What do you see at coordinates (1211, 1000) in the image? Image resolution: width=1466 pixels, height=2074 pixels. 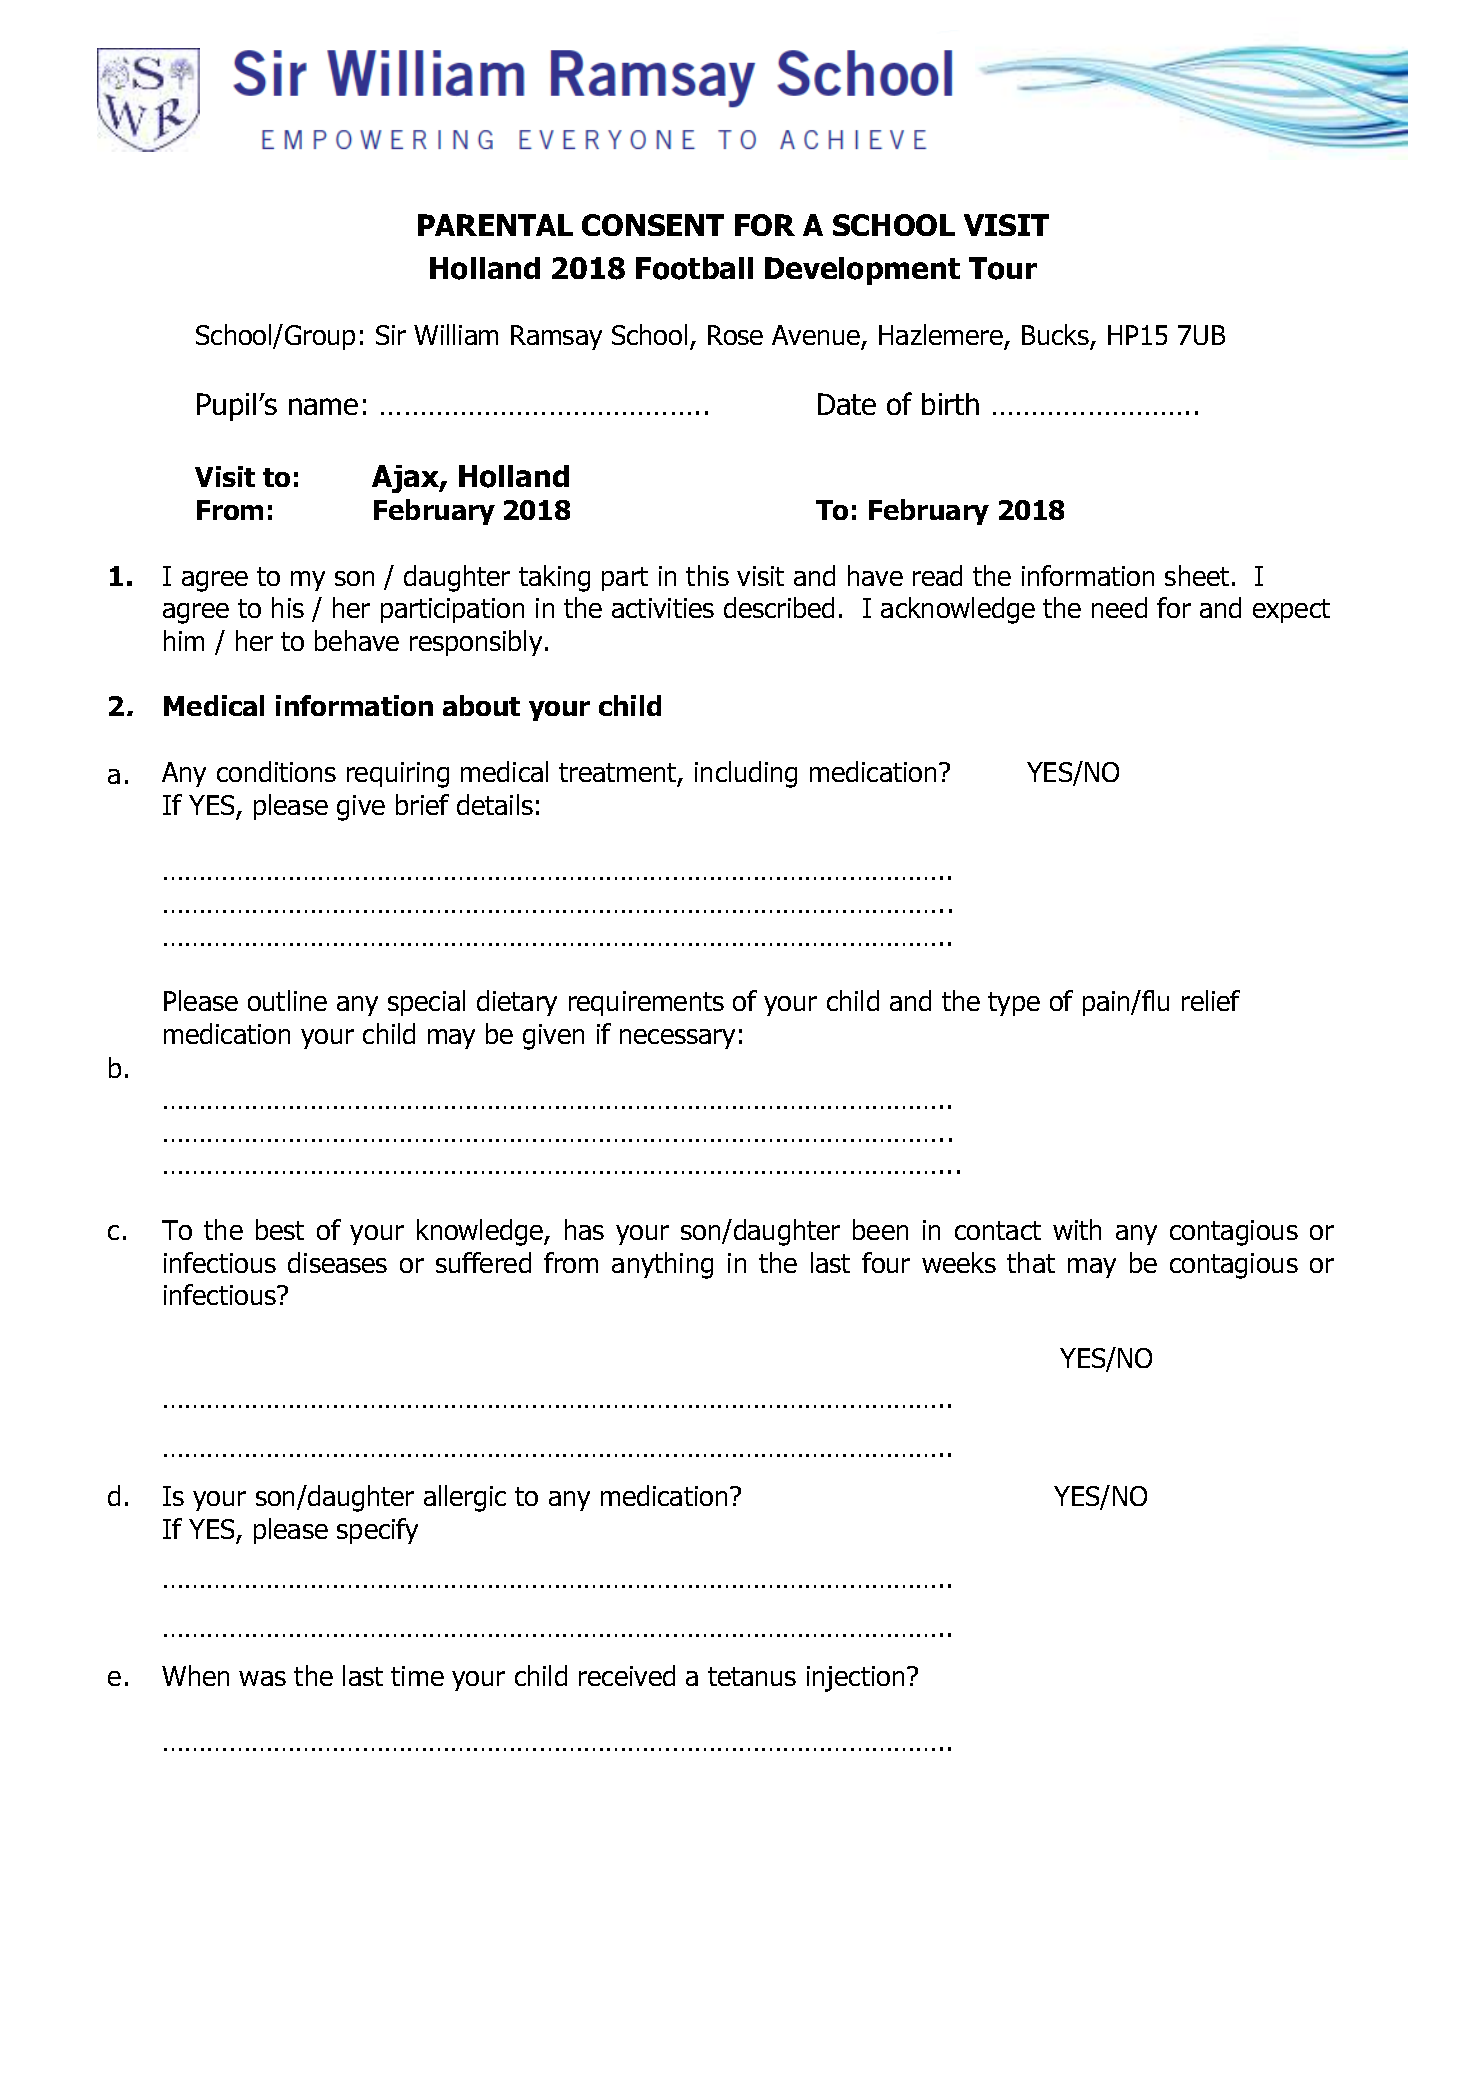 I see `relief` at bounding box center [1211, 1000].
